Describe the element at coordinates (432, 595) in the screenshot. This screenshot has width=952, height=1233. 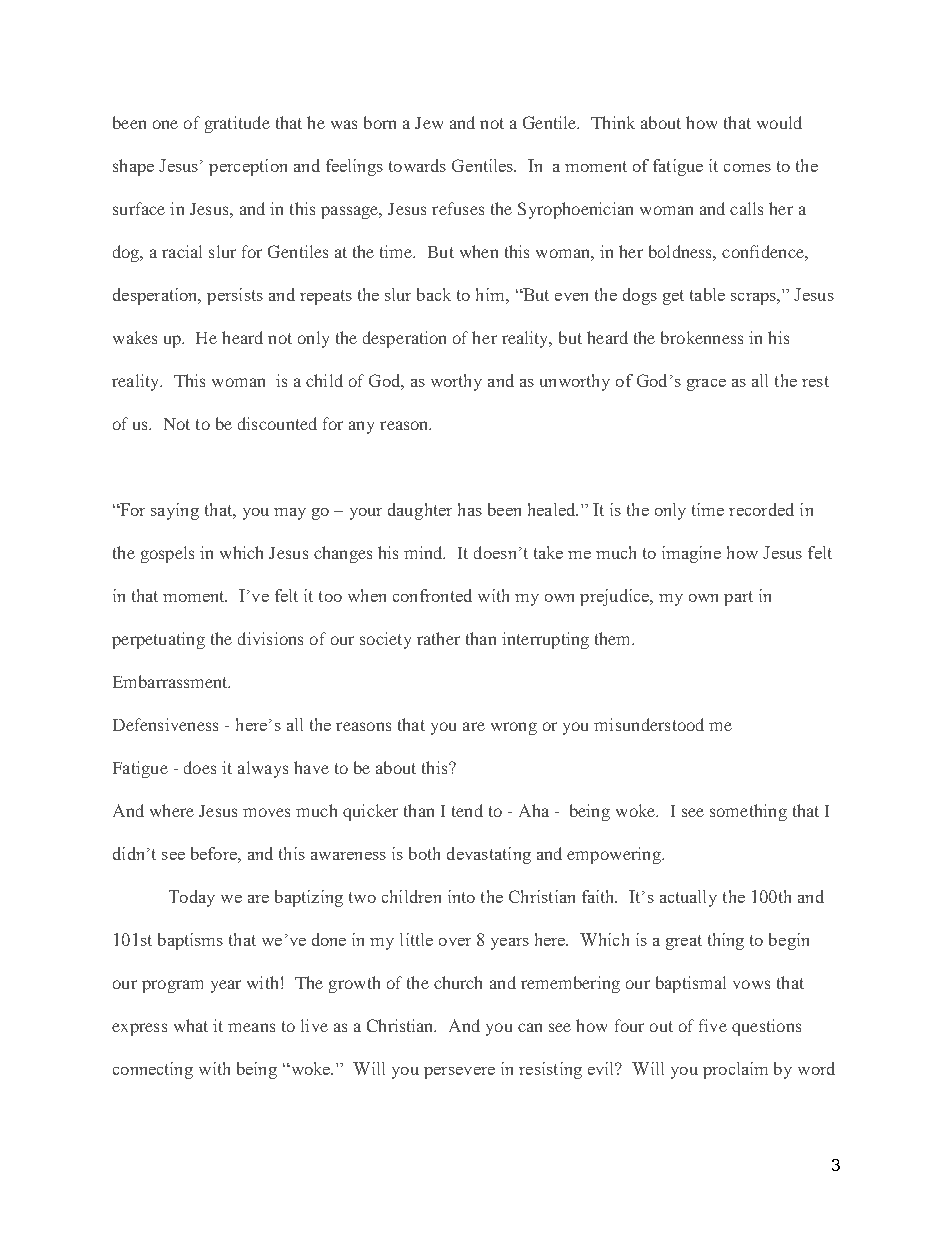
I see `confronted` at that location.
